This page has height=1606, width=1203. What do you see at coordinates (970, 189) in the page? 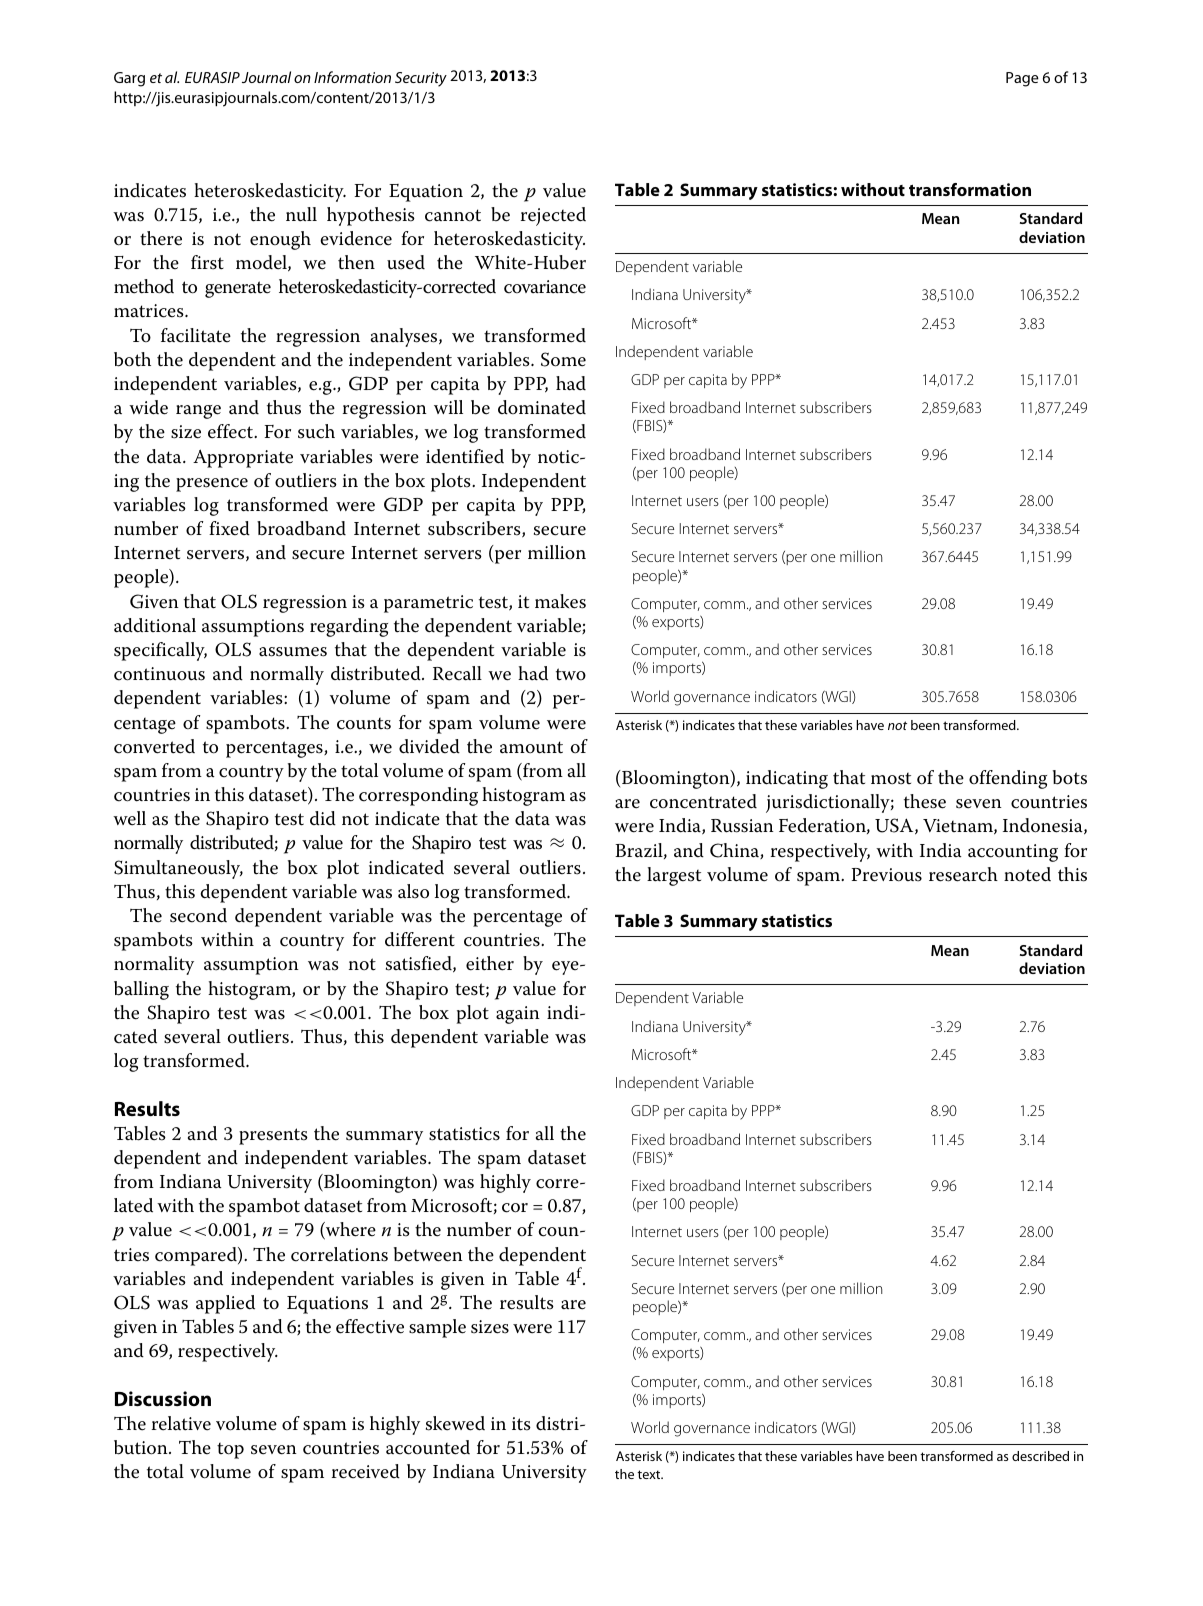
I see `transformation` at bounding box center [970, 189].
